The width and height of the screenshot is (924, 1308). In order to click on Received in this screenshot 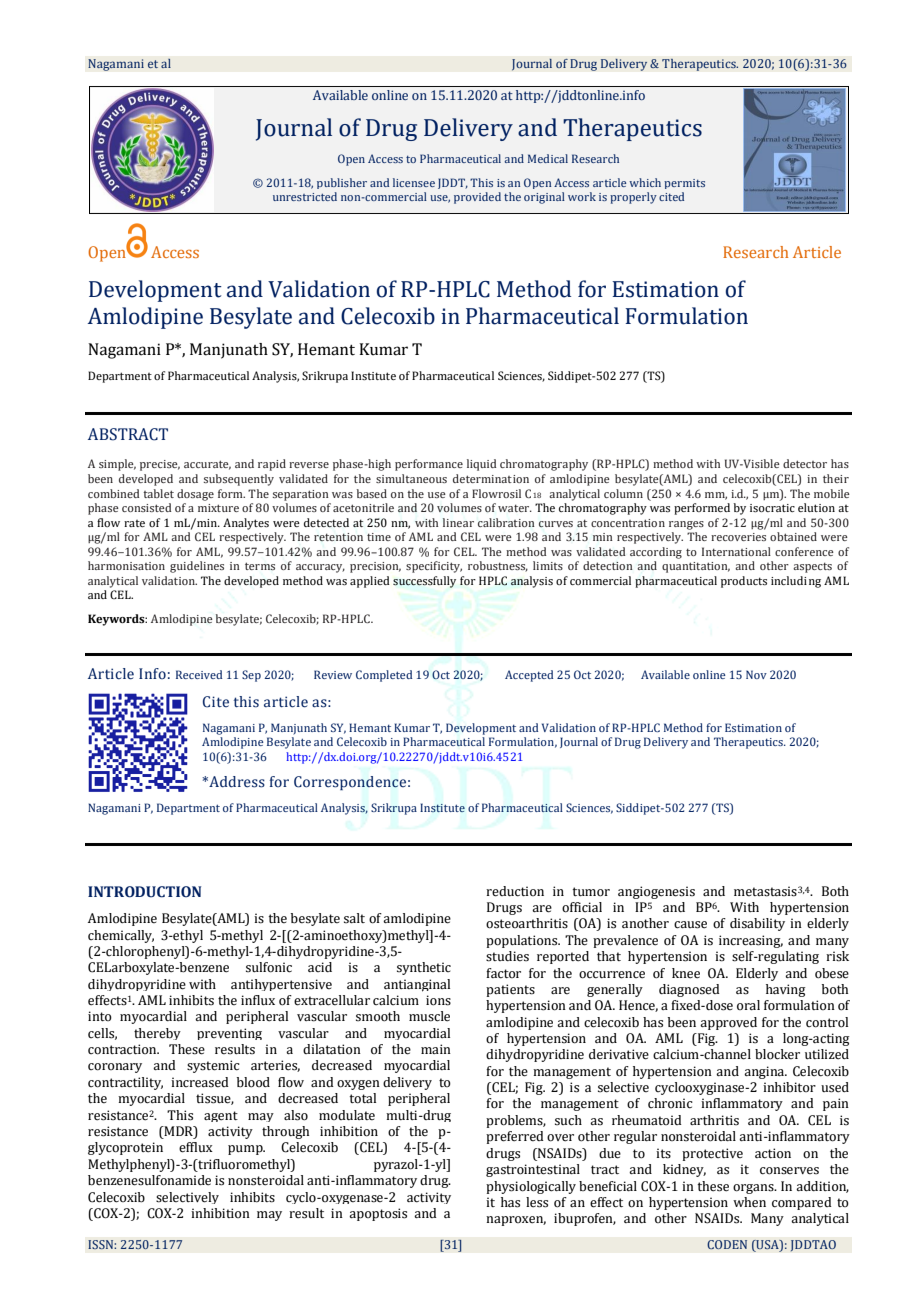, I will do `click(199, 674)`.
